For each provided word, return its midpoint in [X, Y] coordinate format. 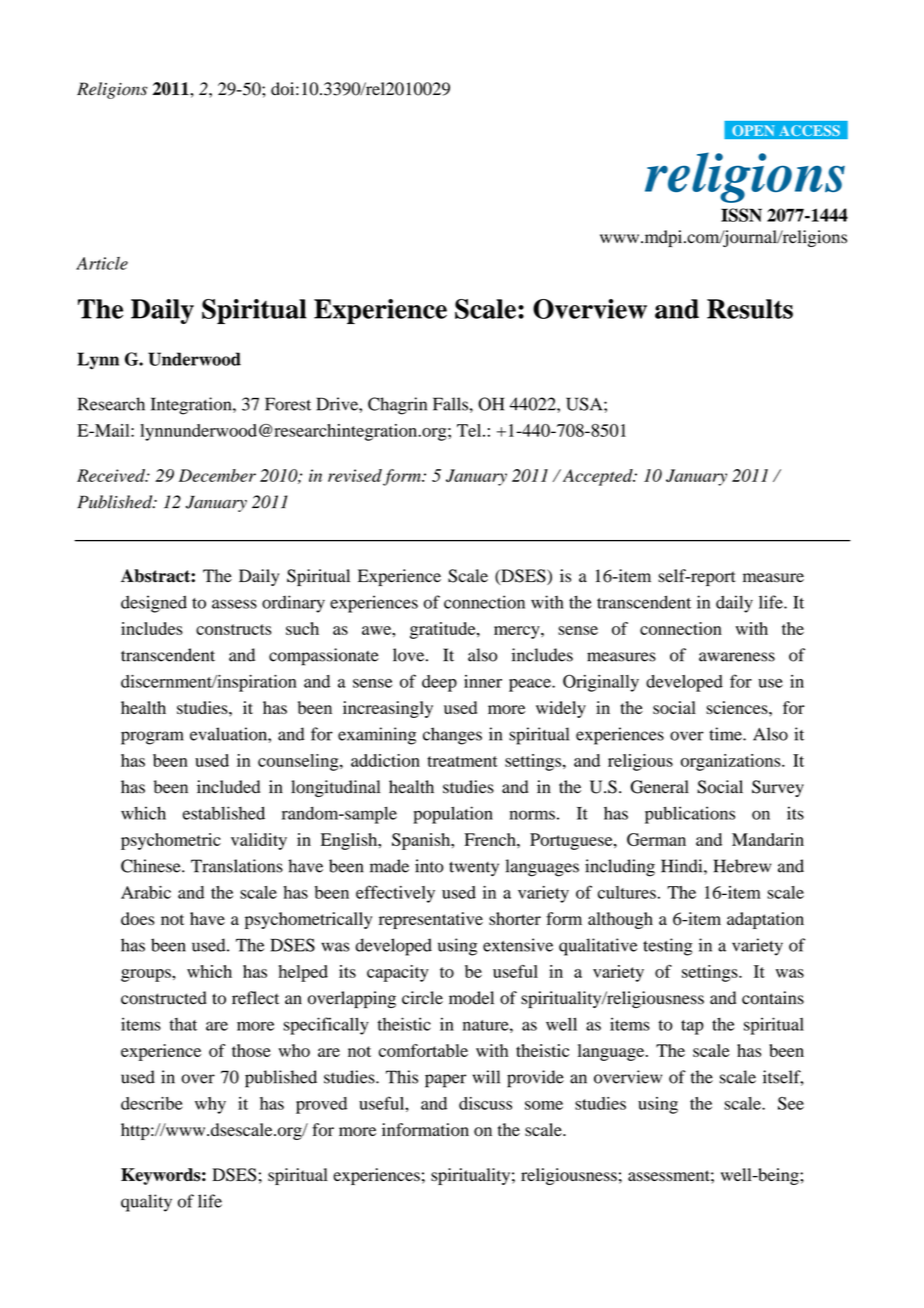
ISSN [741, 215]
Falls [450, 404]
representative [431, 920]
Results [750, 309]
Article [102, 263]
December [217, 475]
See [791, 1103]
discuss [485, 1103]
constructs [234, 629]
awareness [737, 657]
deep [439, 683]
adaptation [765, 920]
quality [146, 1203]
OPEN [753, 131]
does [138, 918]
